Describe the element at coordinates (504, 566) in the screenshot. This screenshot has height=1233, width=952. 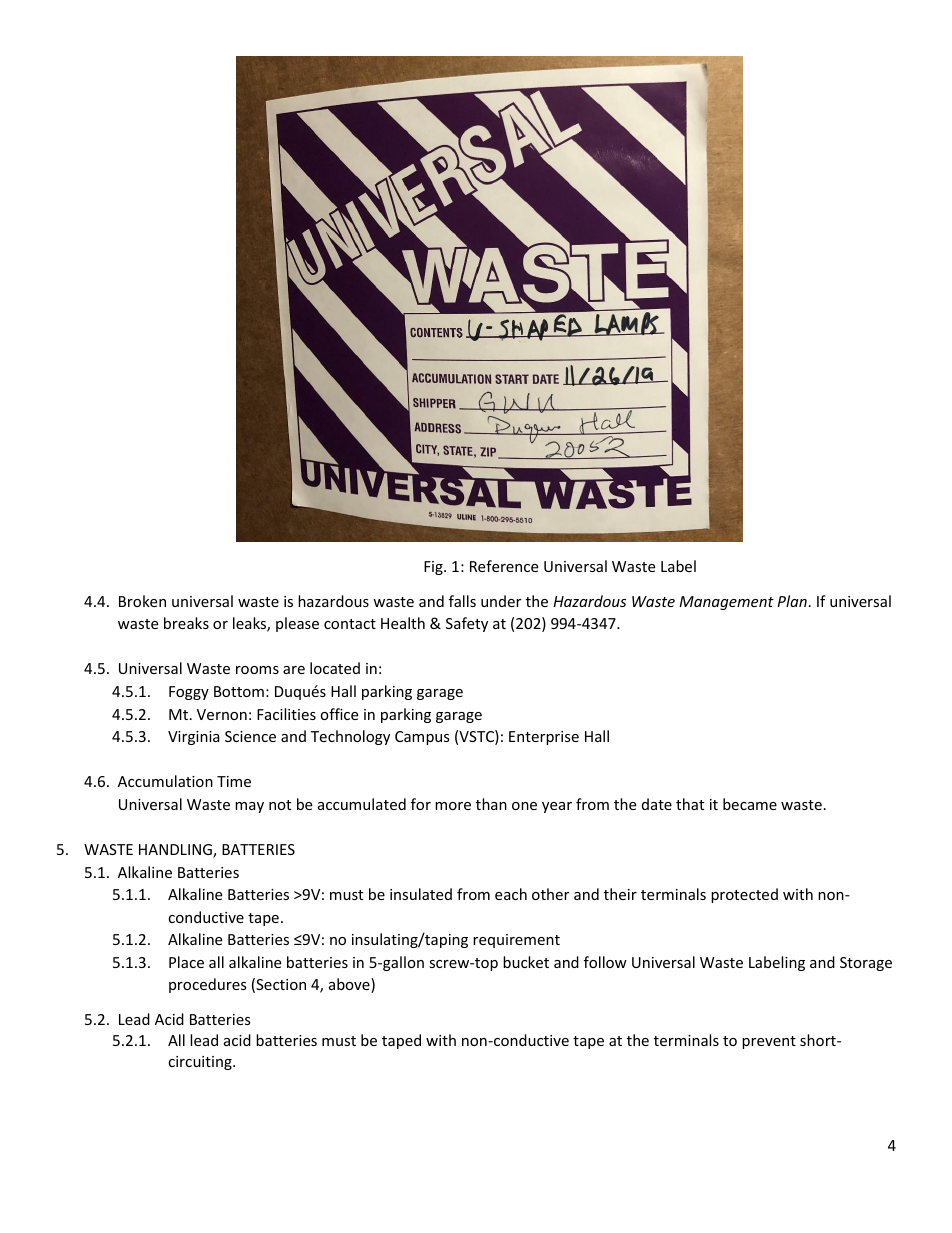
I see `Reference` at that location.
